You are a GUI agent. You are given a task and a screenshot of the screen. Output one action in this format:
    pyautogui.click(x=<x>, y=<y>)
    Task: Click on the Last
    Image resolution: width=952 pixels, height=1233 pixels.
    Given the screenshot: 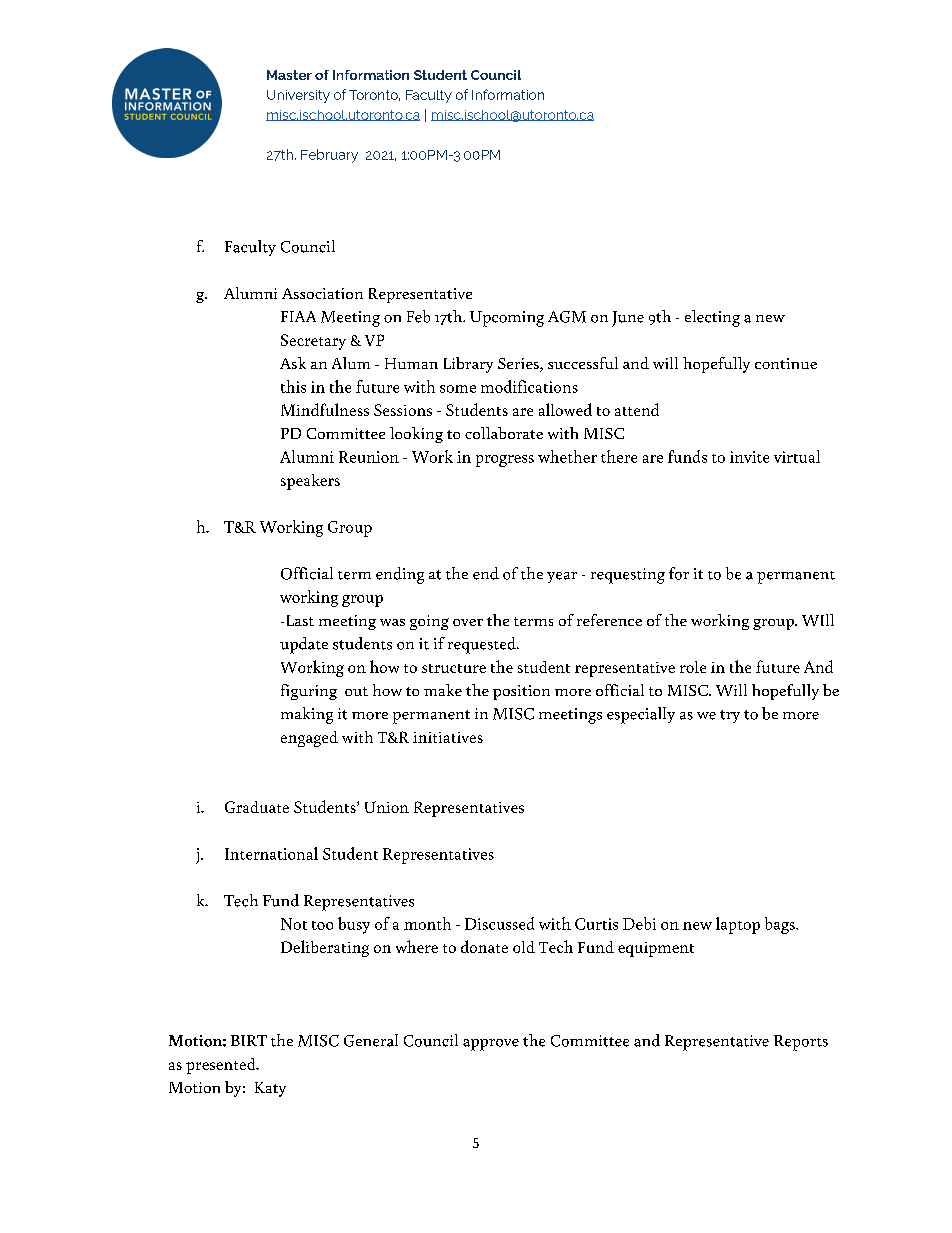 What is the action you would take?
    pyautogui.click(x=300, y=620)
